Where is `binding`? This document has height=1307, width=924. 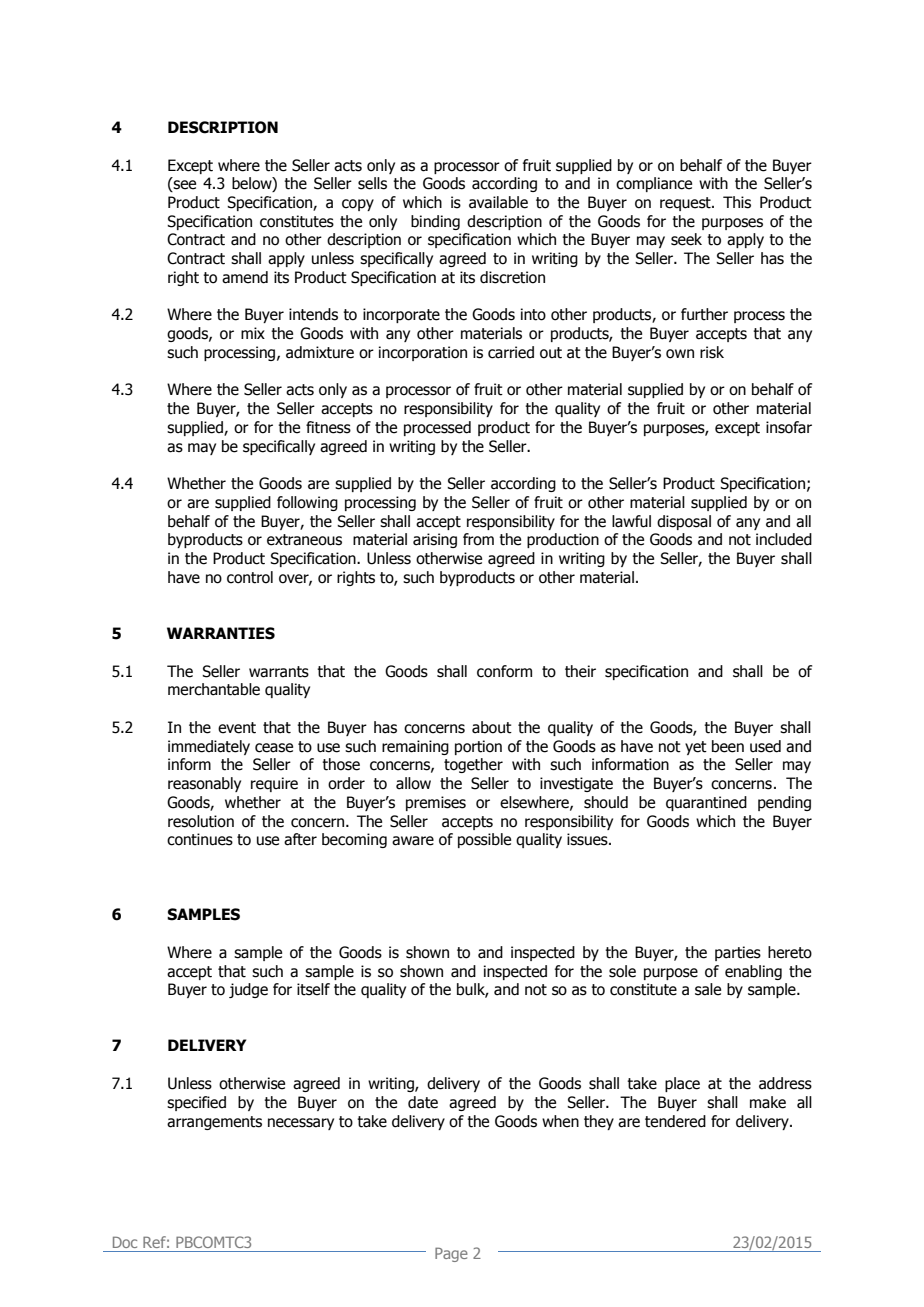 binding is located at coordinates (435, 222).
